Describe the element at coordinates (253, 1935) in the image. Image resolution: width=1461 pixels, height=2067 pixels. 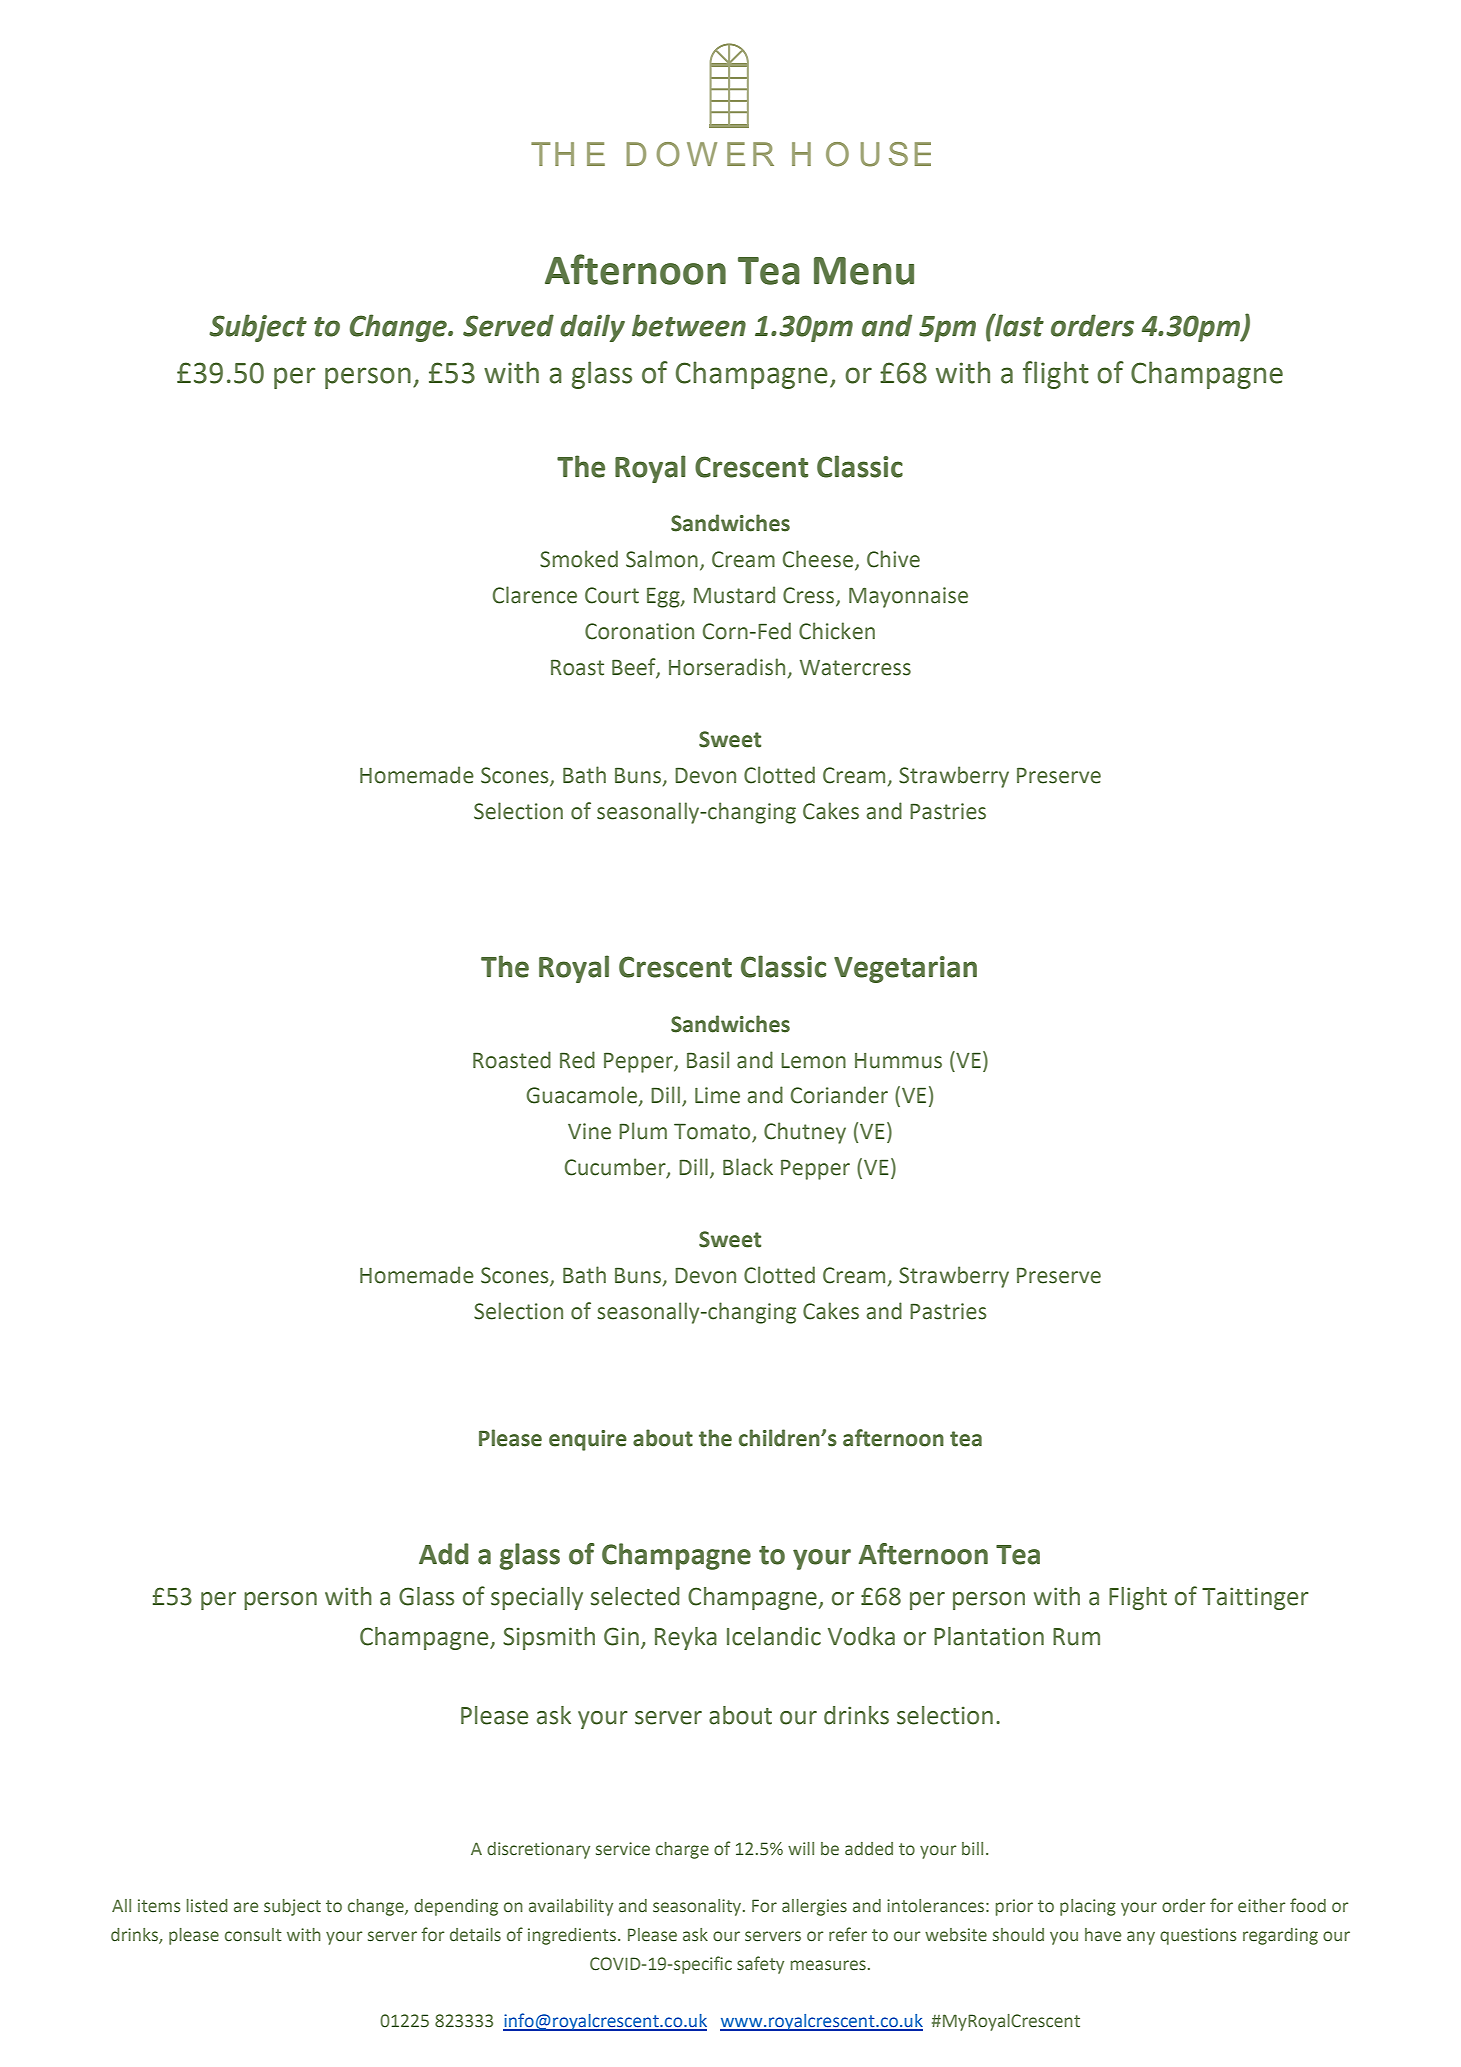
I see `consult` at that location.
